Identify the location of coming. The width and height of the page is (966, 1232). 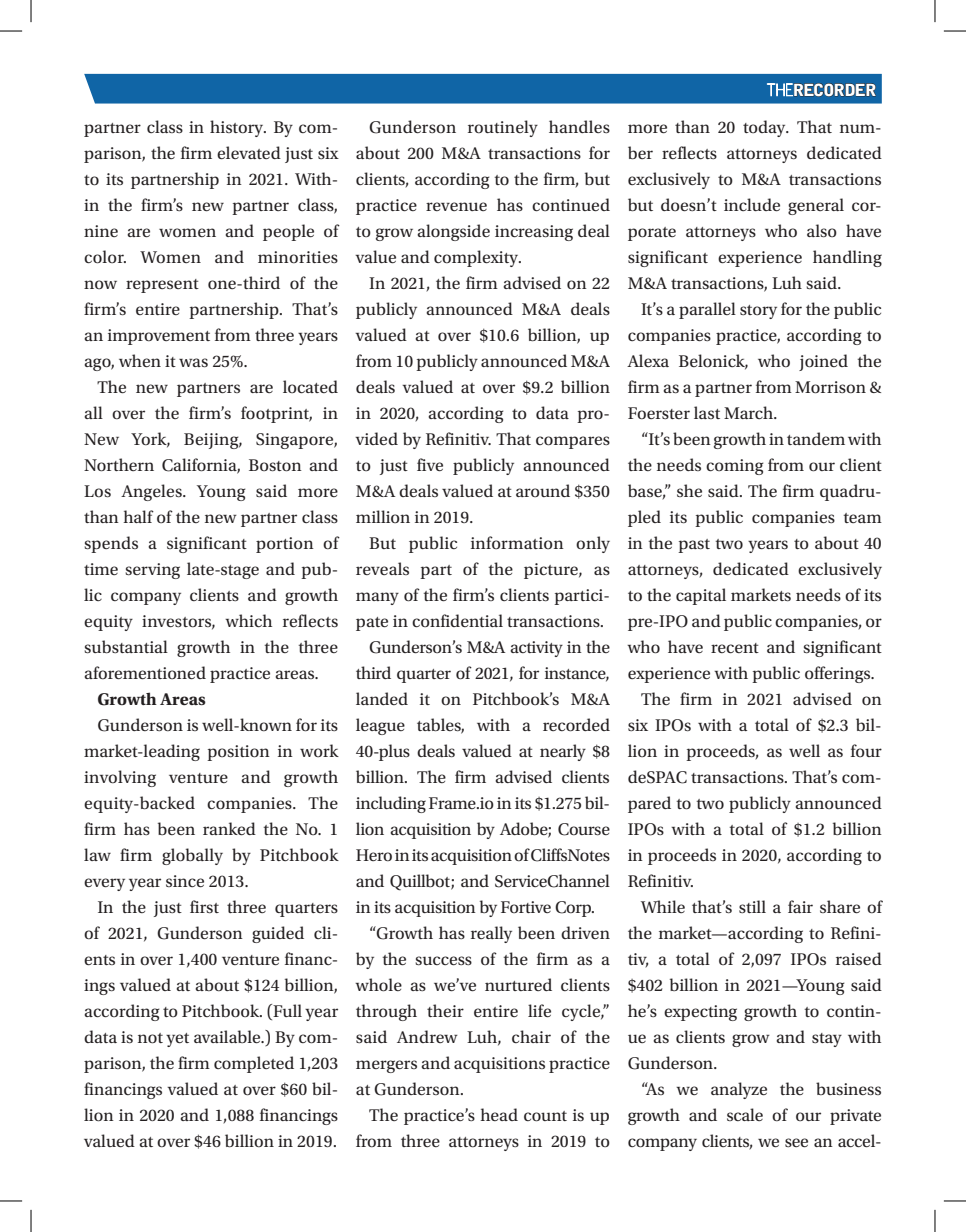
(734, 467).
